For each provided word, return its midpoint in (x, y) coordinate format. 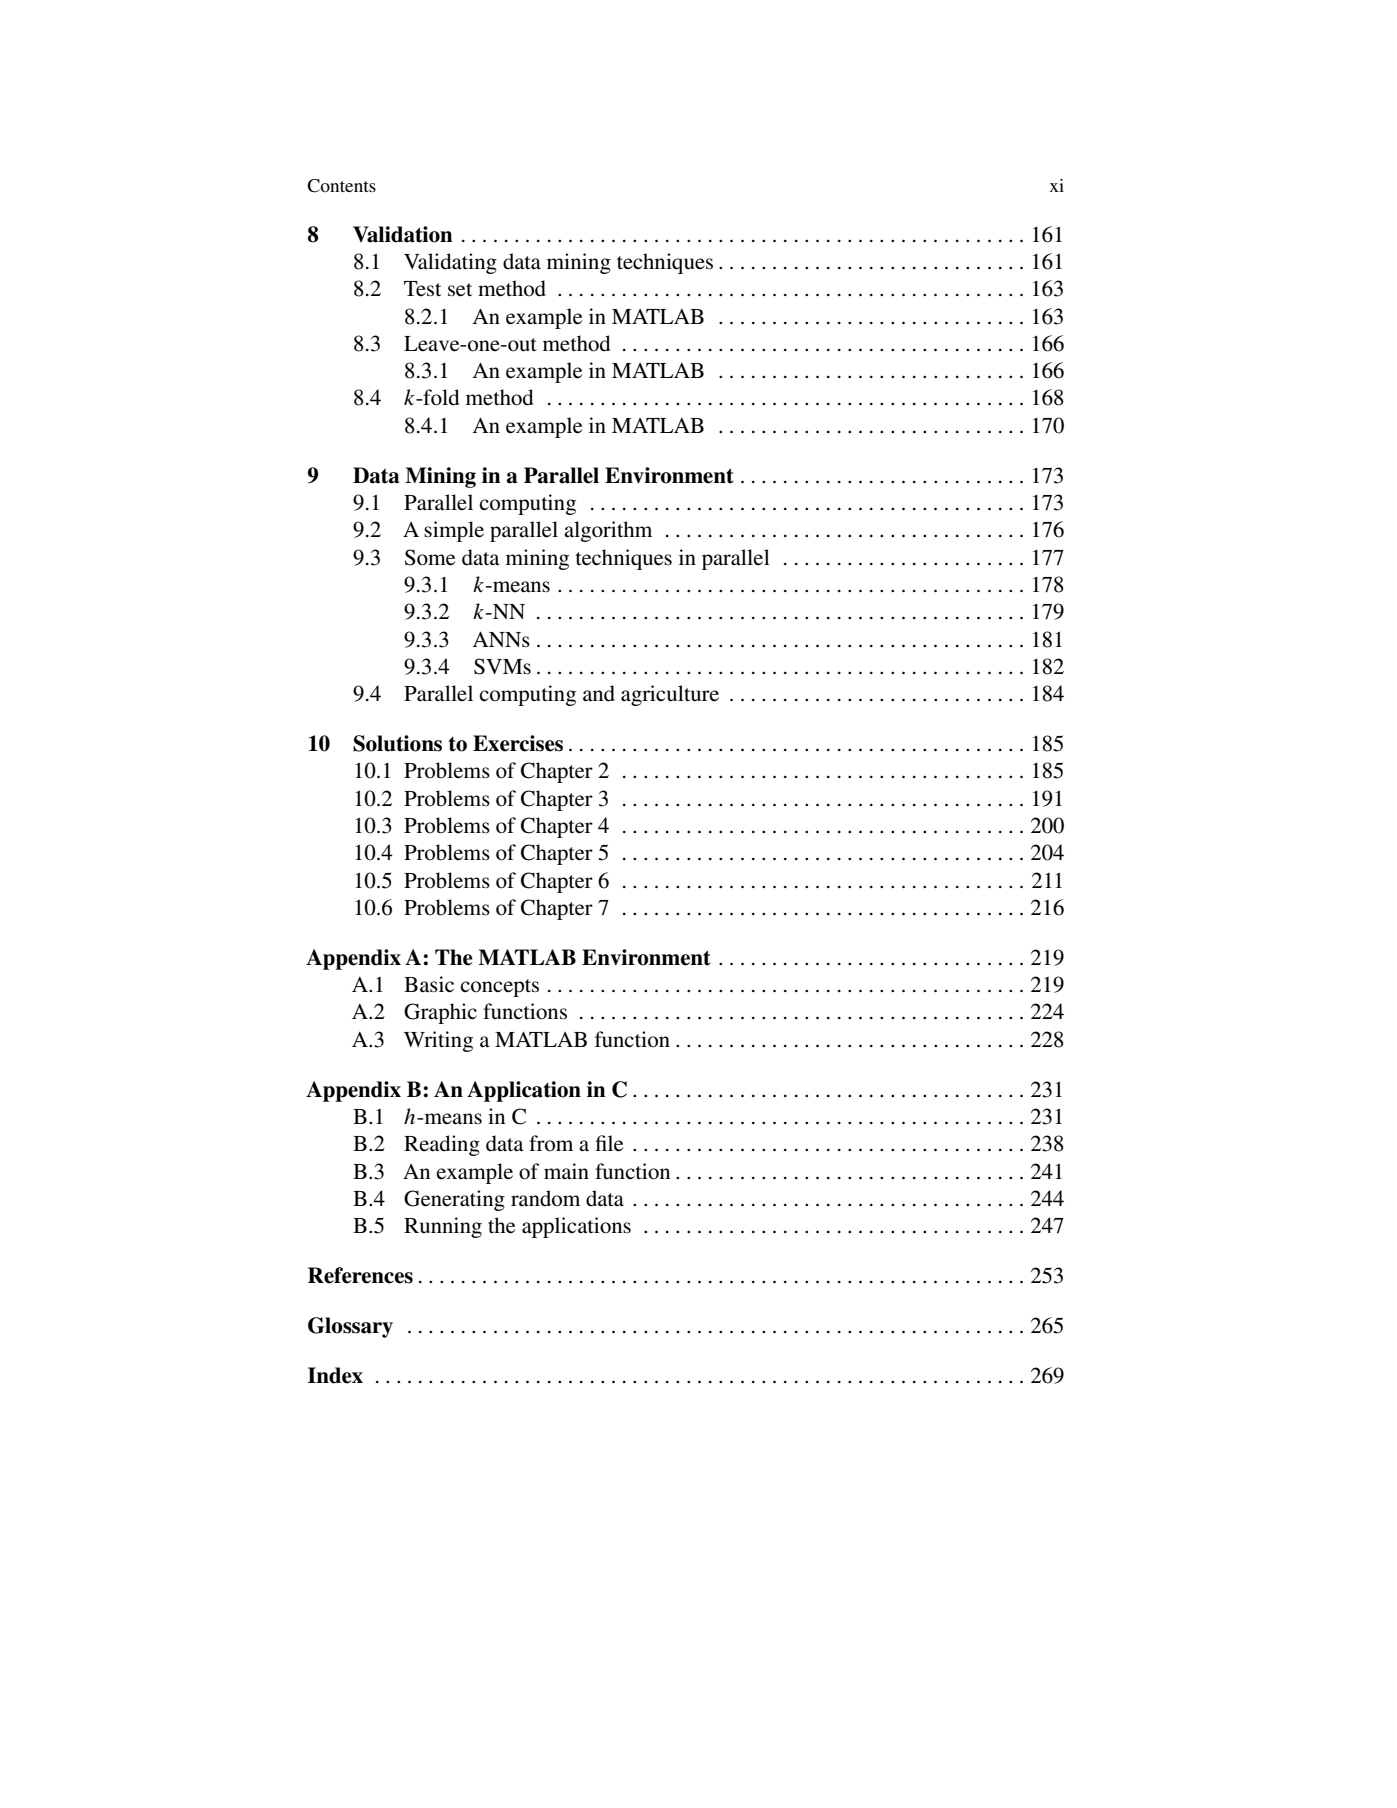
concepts (499, 988)
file (609, 1143)
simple (454, 531)
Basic (429, 984)
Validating (450, 263)
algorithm (608, 531)
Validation (403, 234)
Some (430, 557)
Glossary (350, 1327)
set (460, 290)
